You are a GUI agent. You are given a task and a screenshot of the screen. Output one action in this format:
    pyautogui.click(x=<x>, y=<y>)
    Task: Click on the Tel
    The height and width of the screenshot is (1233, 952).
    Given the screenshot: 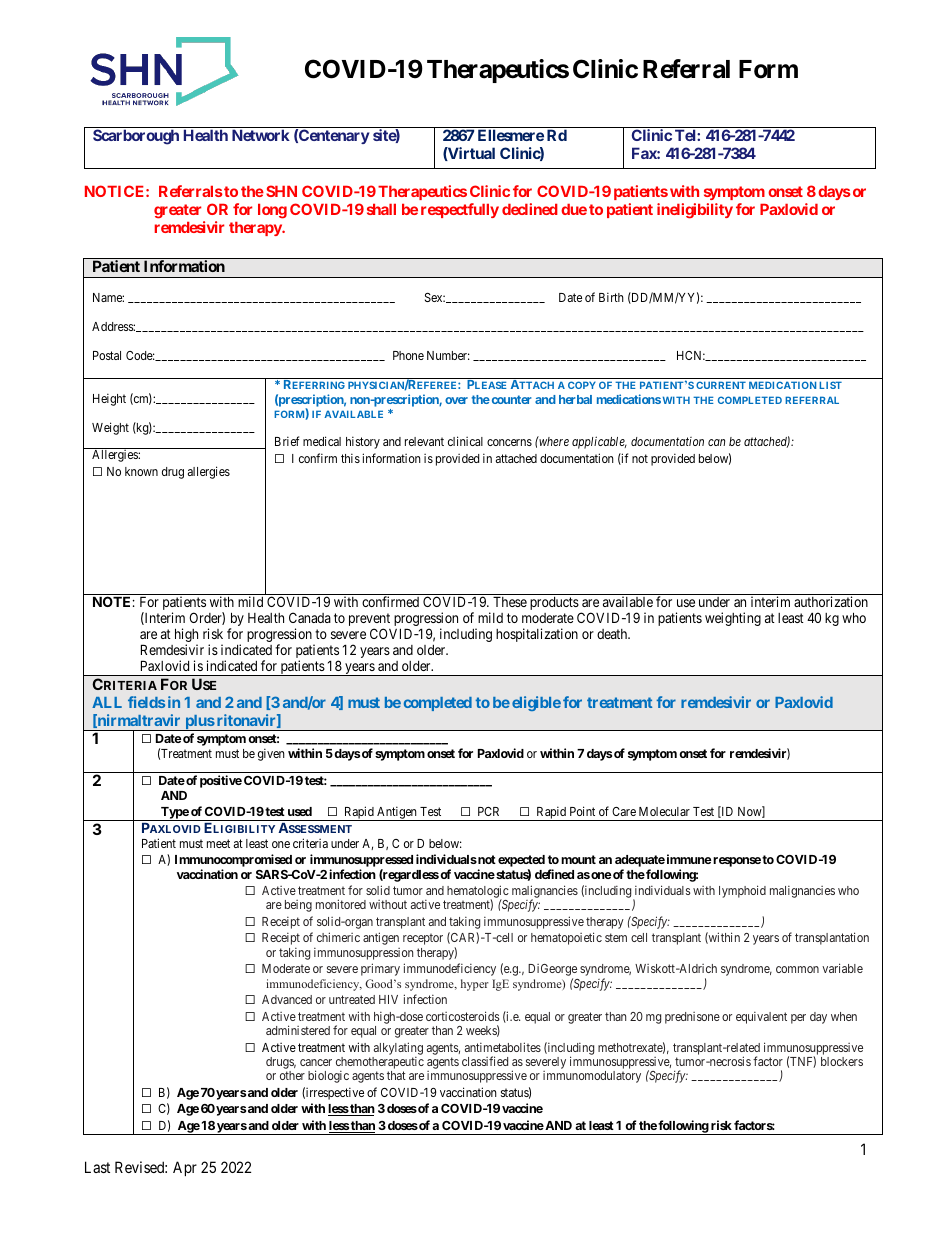 What is the action you would take?
    pyautogui.click(x=686, y=135)
